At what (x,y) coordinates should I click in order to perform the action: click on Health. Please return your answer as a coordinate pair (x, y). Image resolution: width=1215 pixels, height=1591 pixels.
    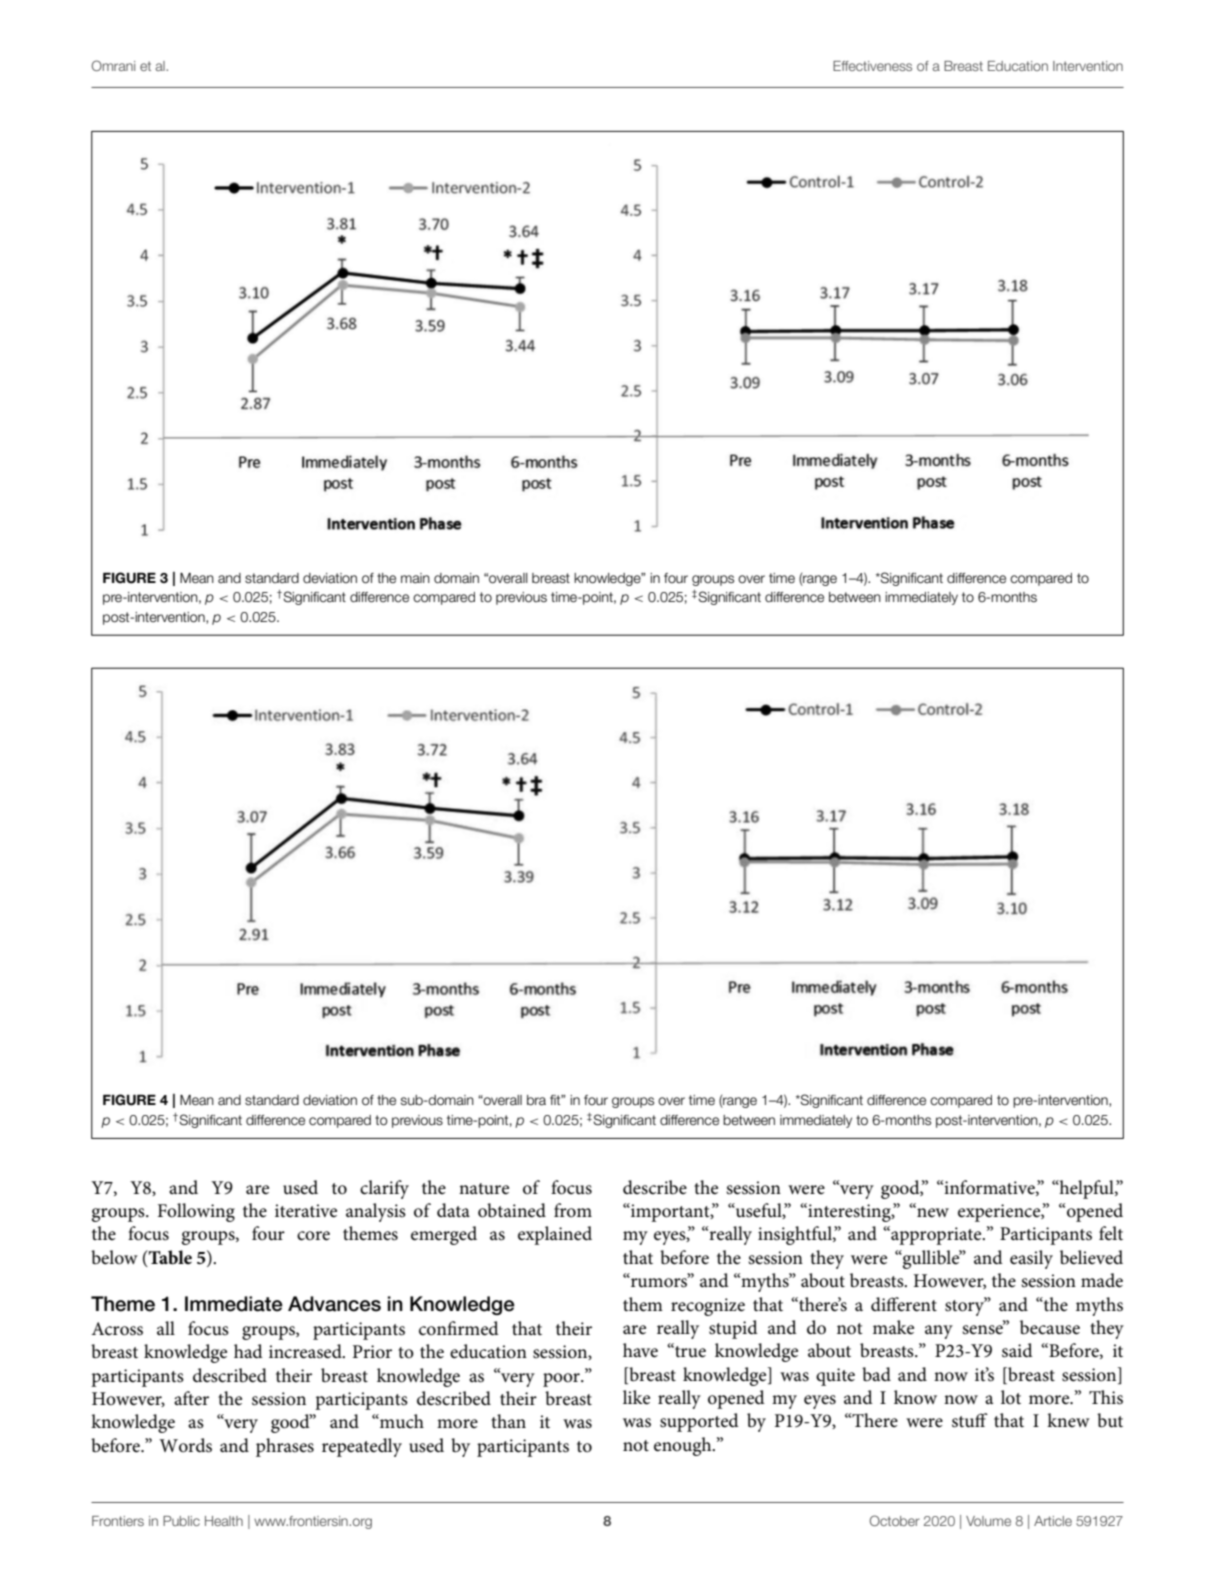
    Looking at the image, I should click on (224, 1521).
